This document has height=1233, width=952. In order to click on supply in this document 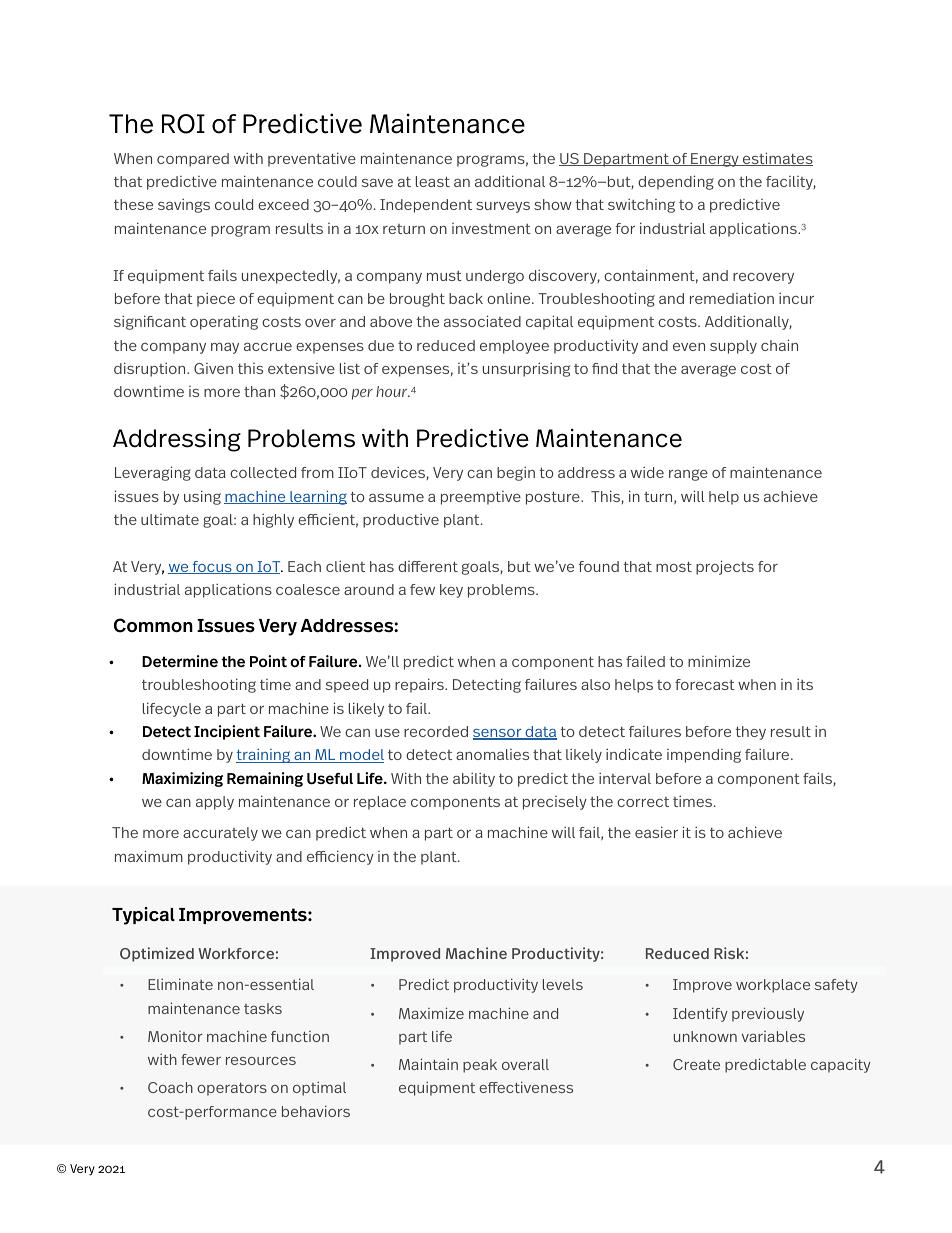, I will do `click(733, 347)`.
